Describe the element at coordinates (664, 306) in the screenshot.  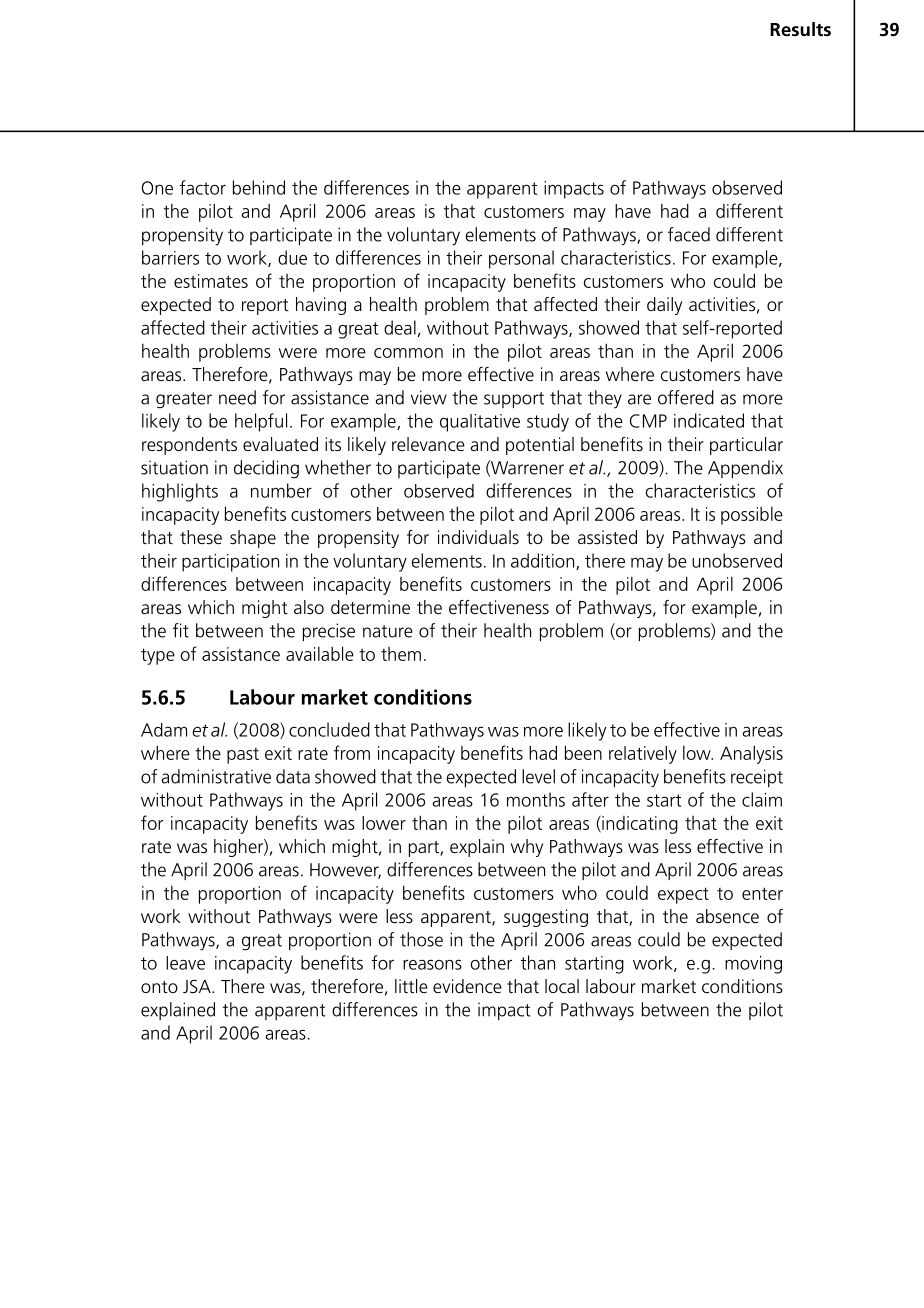
I see `daily` at that location.
